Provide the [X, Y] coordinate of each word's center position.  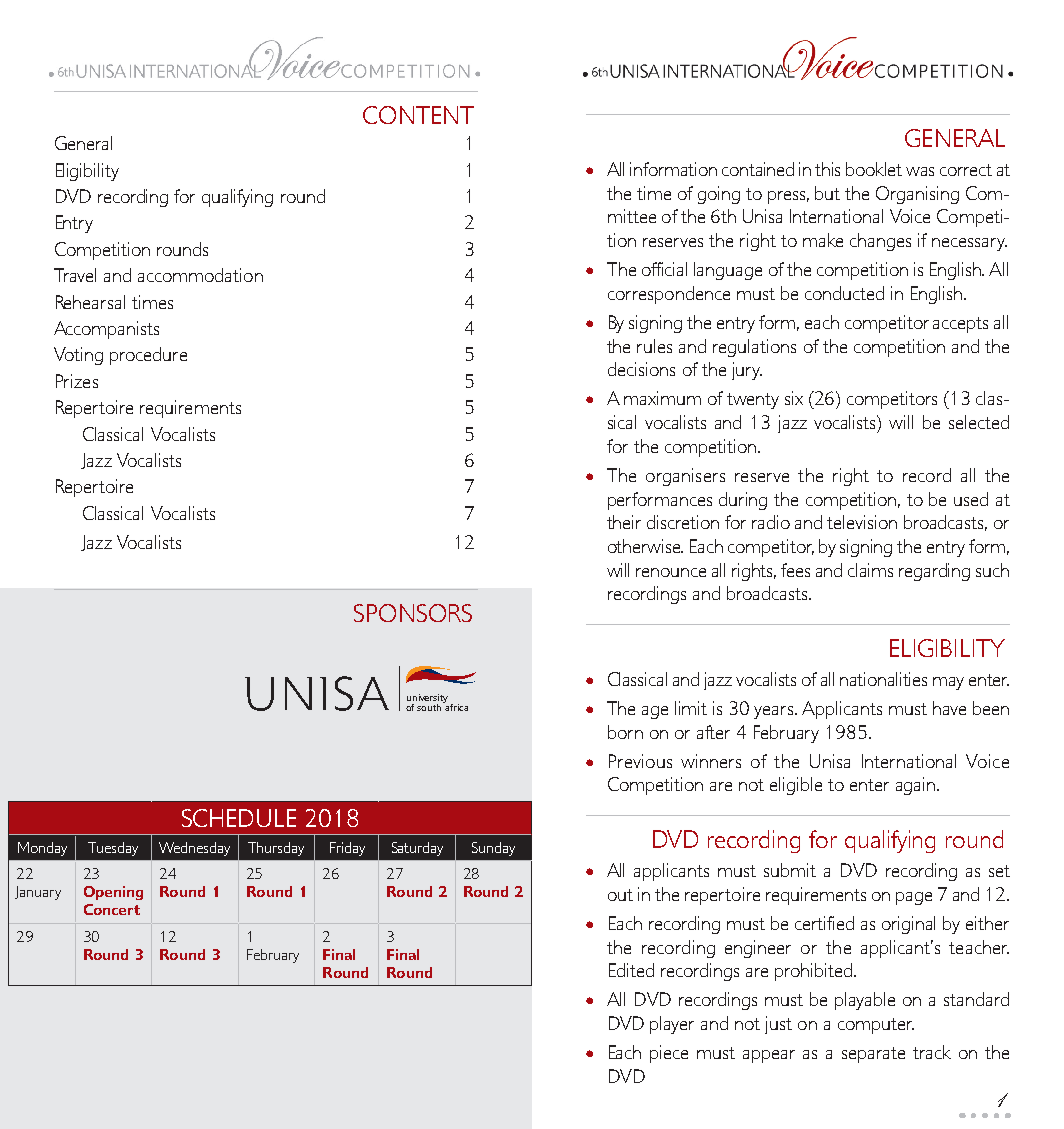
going [719, 195]
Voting [78, 356]
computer [876, 1026]
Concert [112, 909]
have [949, 708]
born [625, 732]
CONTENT [418, 115]
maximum [662, 398]
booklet [874, 169]
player [672, 1025]
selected [979, 422]
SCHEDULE [239, 818]
